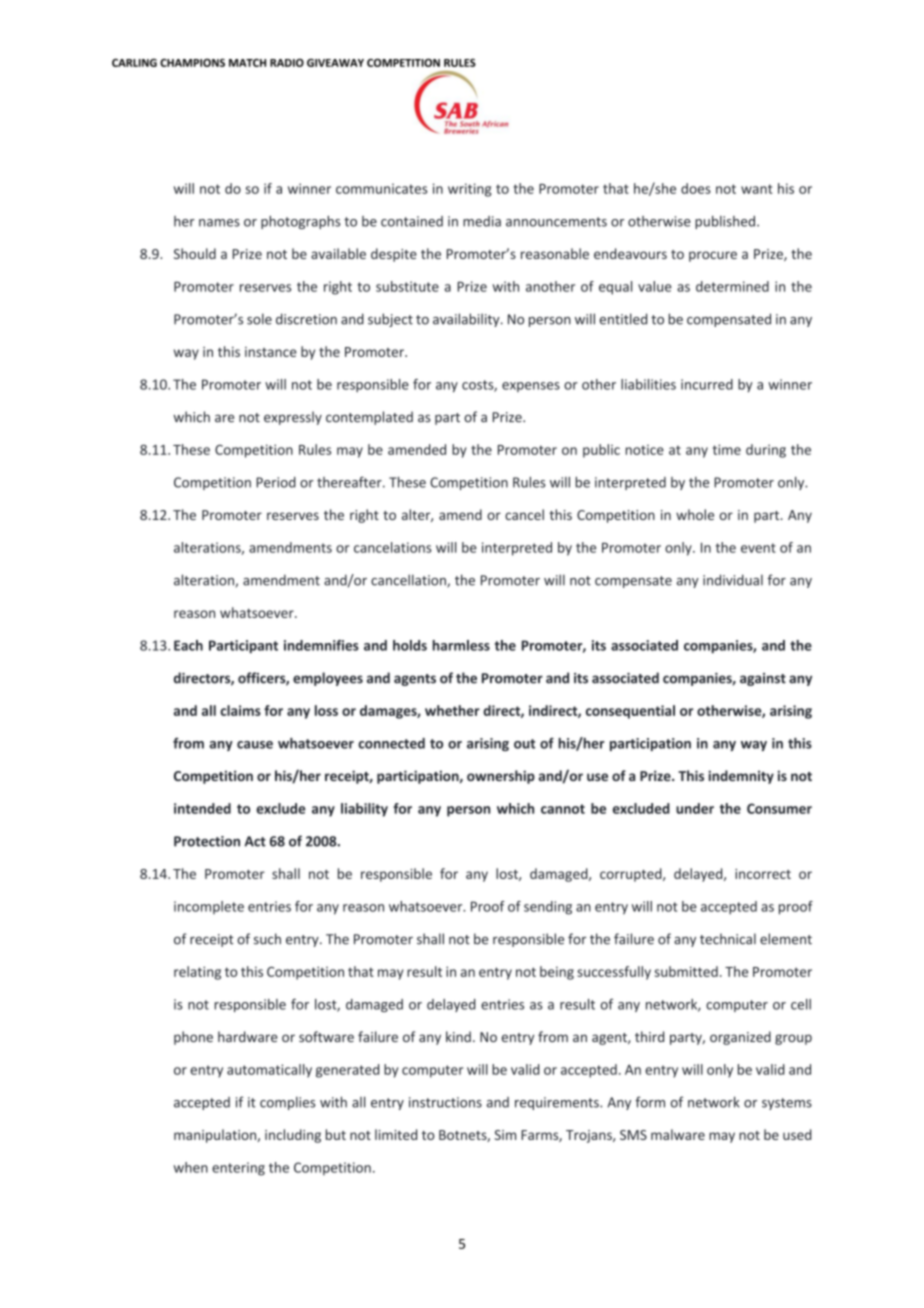 The height and width of the screenshot is (1308, 924). Describe the element at coordinates (707, 384) in the screenshot. I see `incurred` at that location.
